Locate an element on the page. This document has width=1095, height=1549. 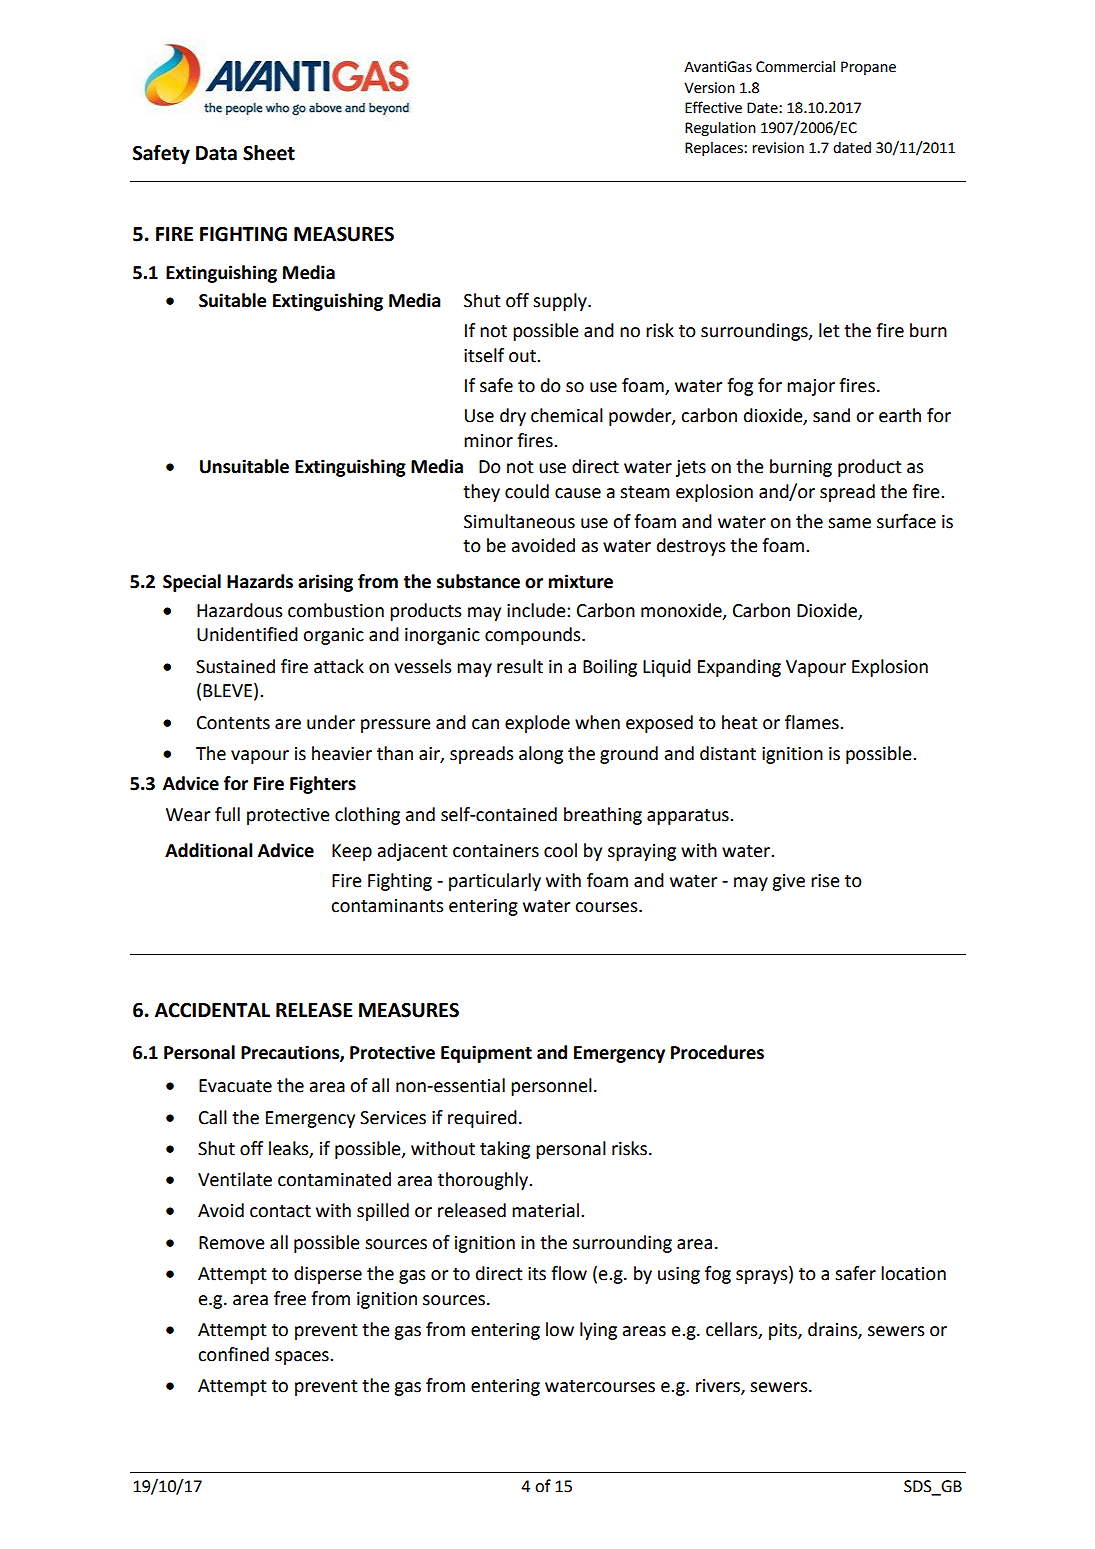
Evacuate is located at coordinates (235, 1086).
